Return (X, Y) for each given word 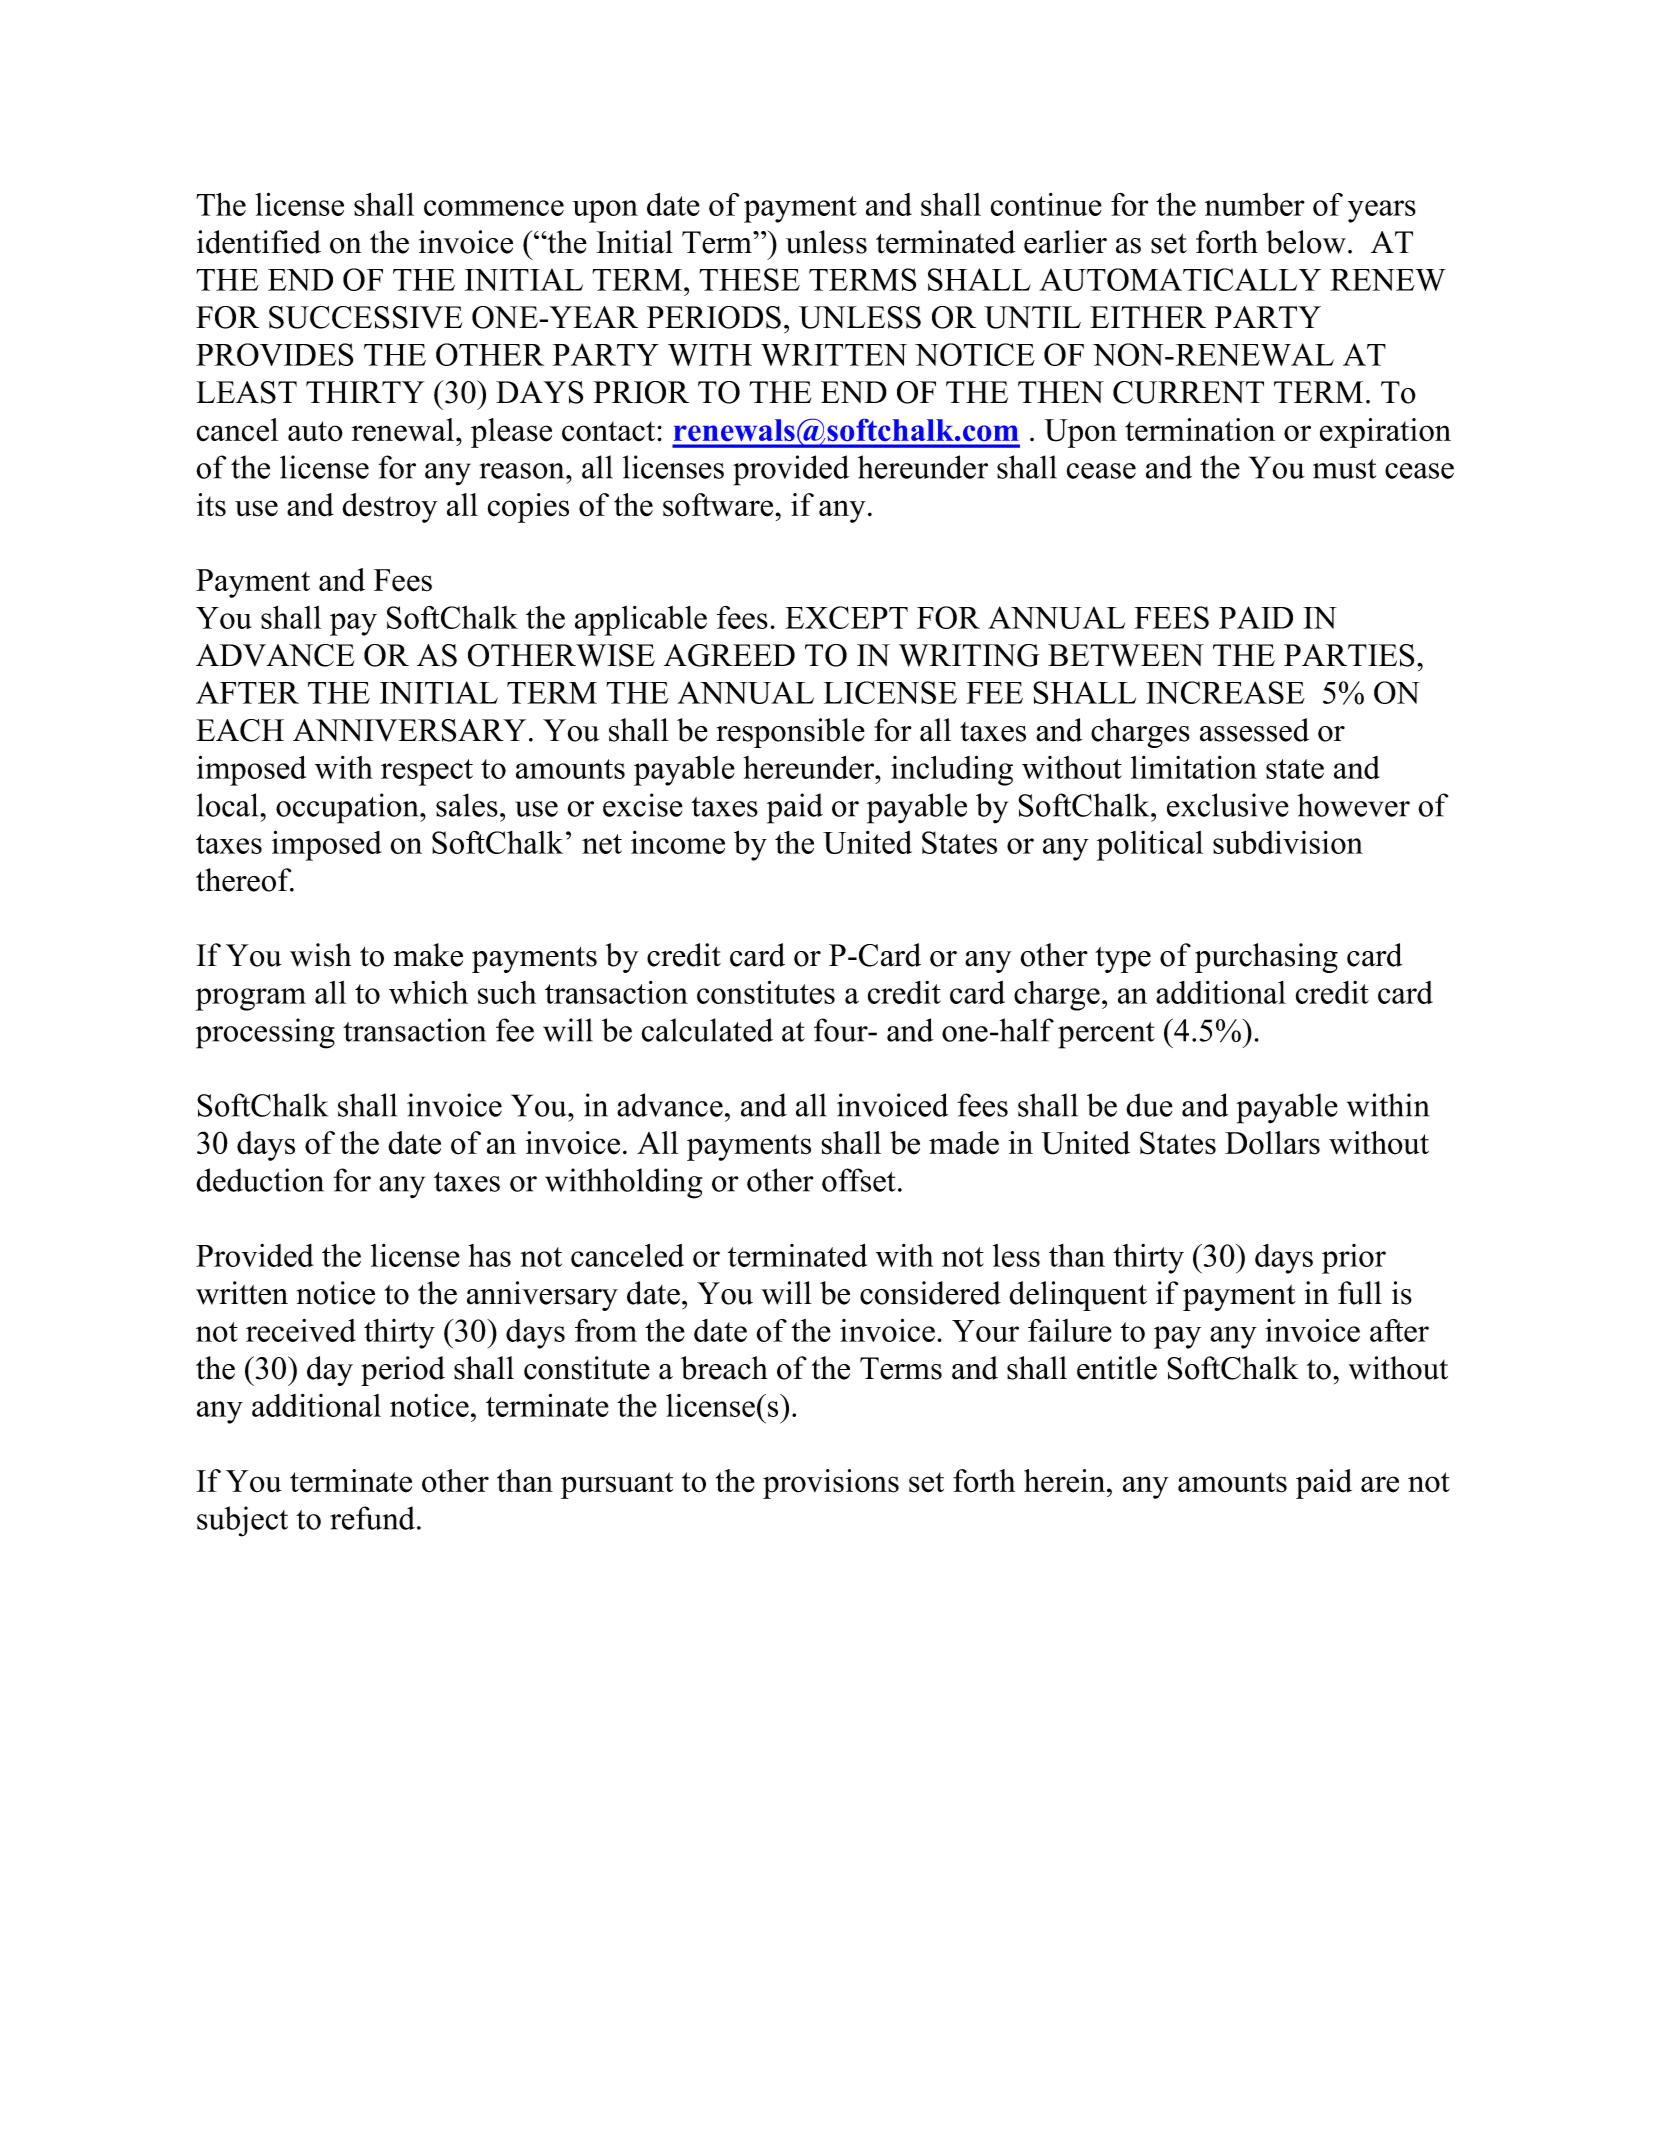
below (1306, 242)
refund (372, 1518)
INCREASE (1225, 692)
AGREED (729, 655)
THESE (749, 279)
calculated (707, 1030)
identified (259, 242)
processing (265, 1033)
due (1149, 1105)
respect (427, 772)
